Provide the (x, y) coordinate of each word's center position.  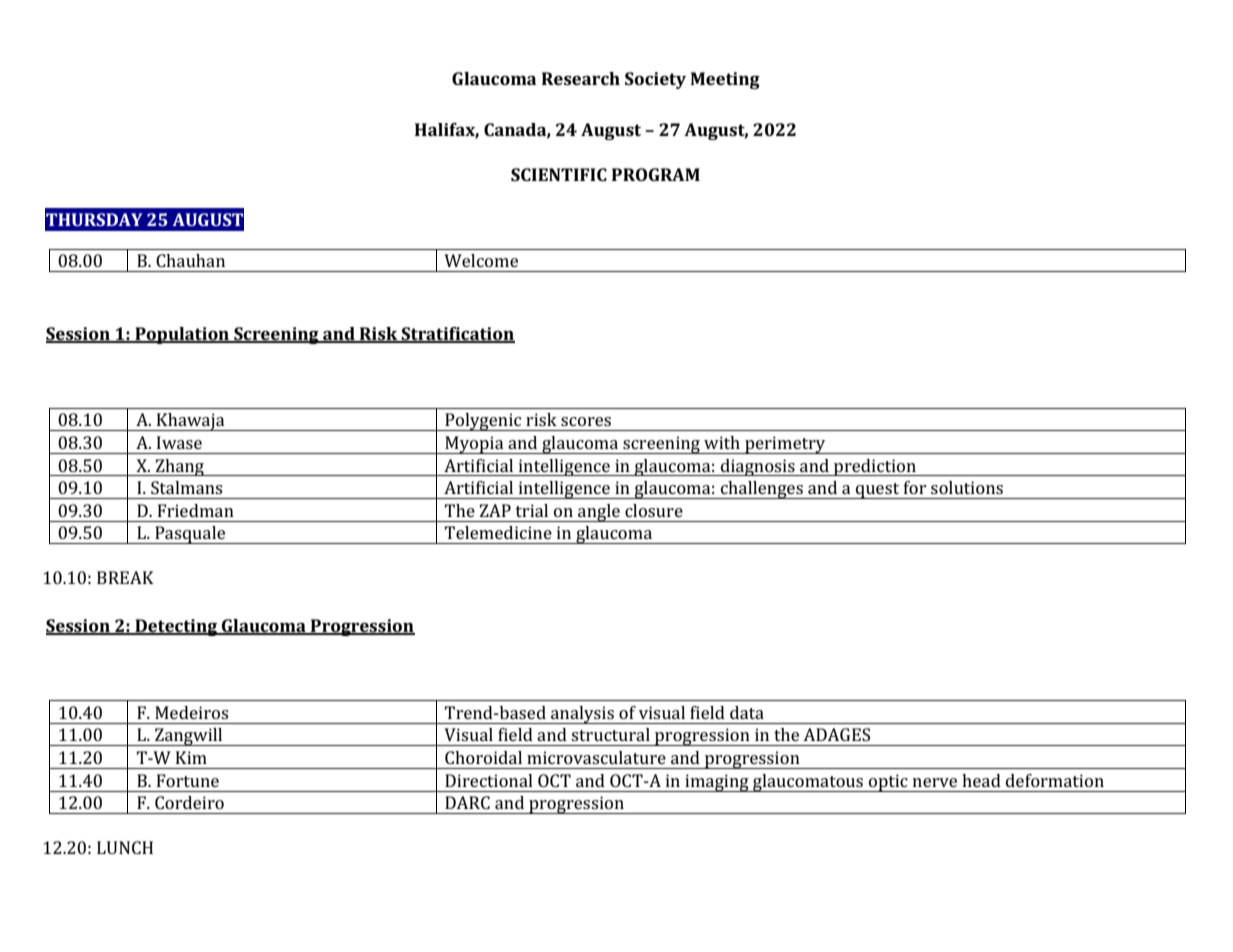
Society (655, 80)
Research (581, 78)
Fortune (188, 780)
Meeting (725, 80)
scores (586, 421)
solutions (967, 487)
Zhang (179, 467)
